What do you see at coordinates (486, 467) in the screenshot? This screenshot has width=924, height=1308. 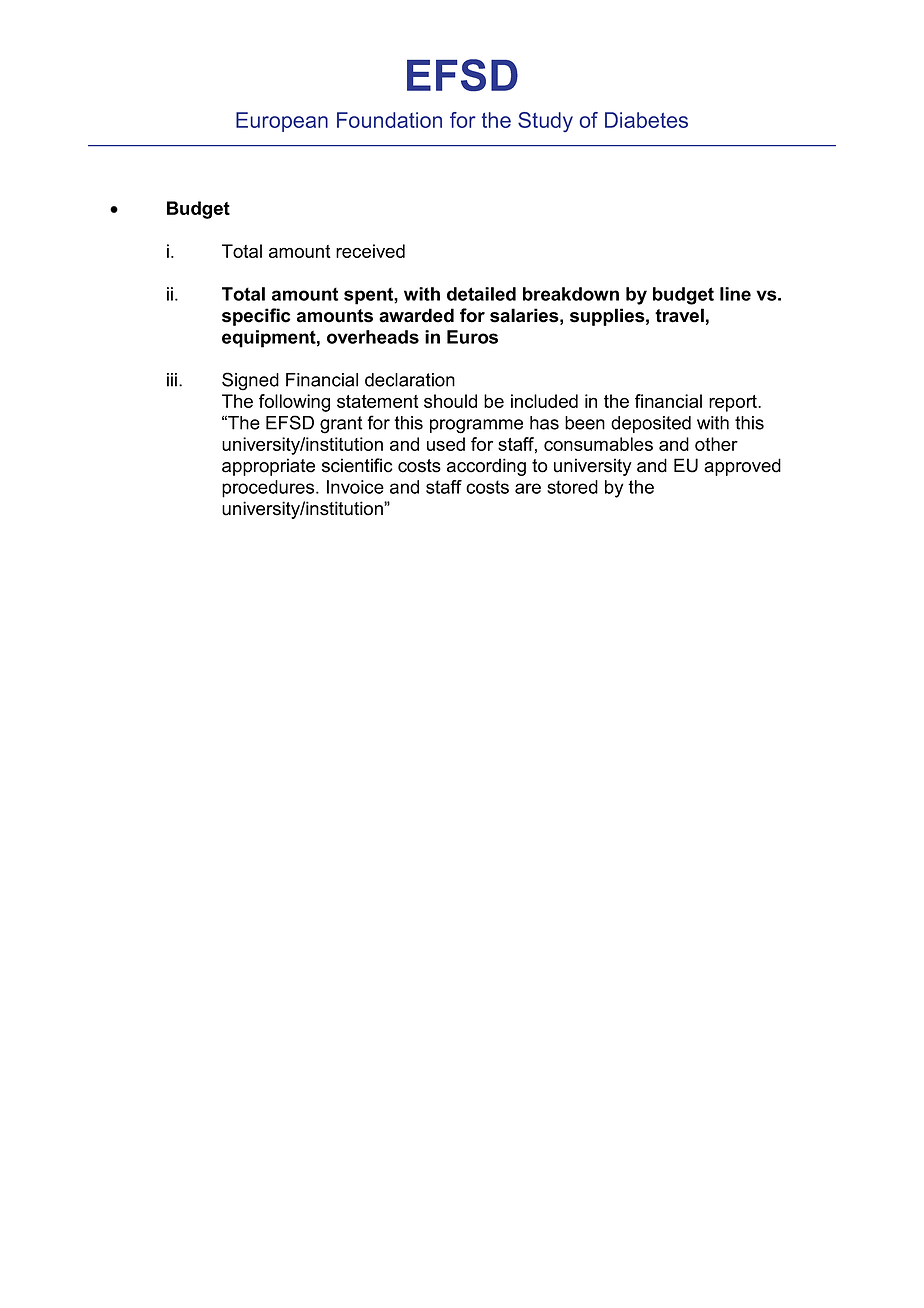 I see `according` at bounding box center [486, 467].
